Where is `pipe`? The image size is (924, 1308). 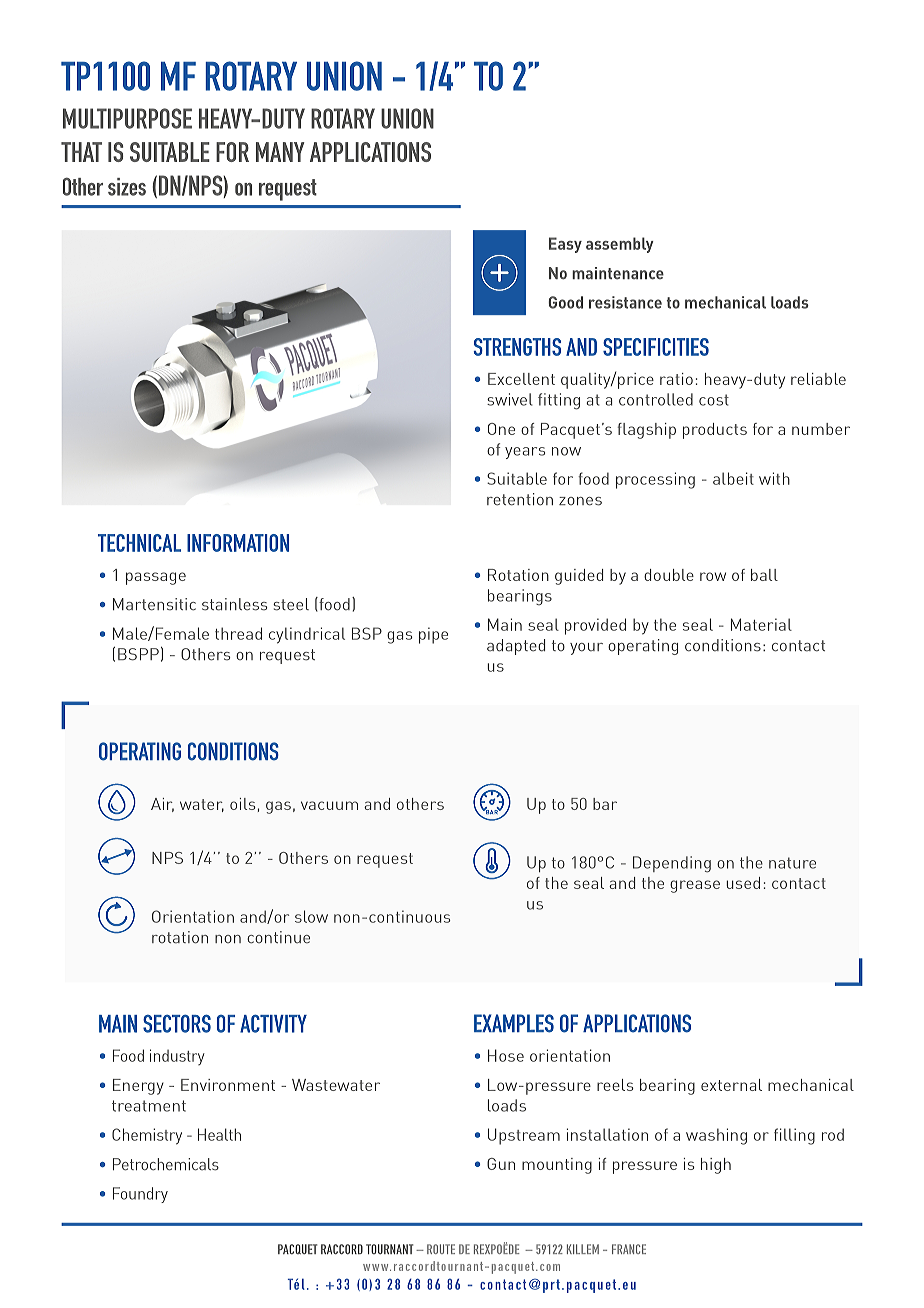 pipe is located at coordinates (433, 635).
